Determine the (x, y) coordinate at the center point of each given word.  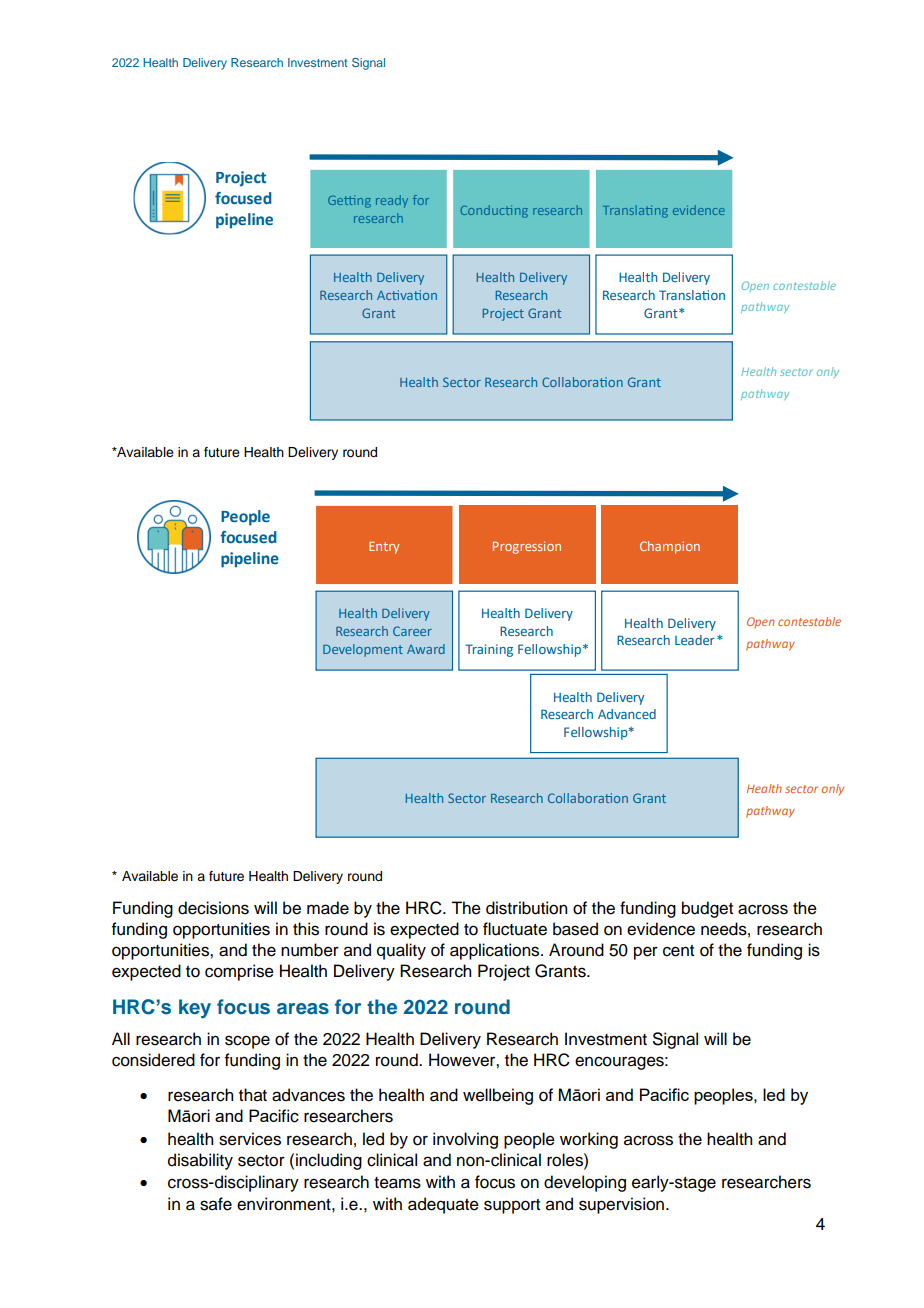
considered (153, 1060)
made (328, 908)
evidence (661, 929)
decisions (213, 908)
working (589, 1140)
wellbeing (498, 1096)
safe (216, 1204)
